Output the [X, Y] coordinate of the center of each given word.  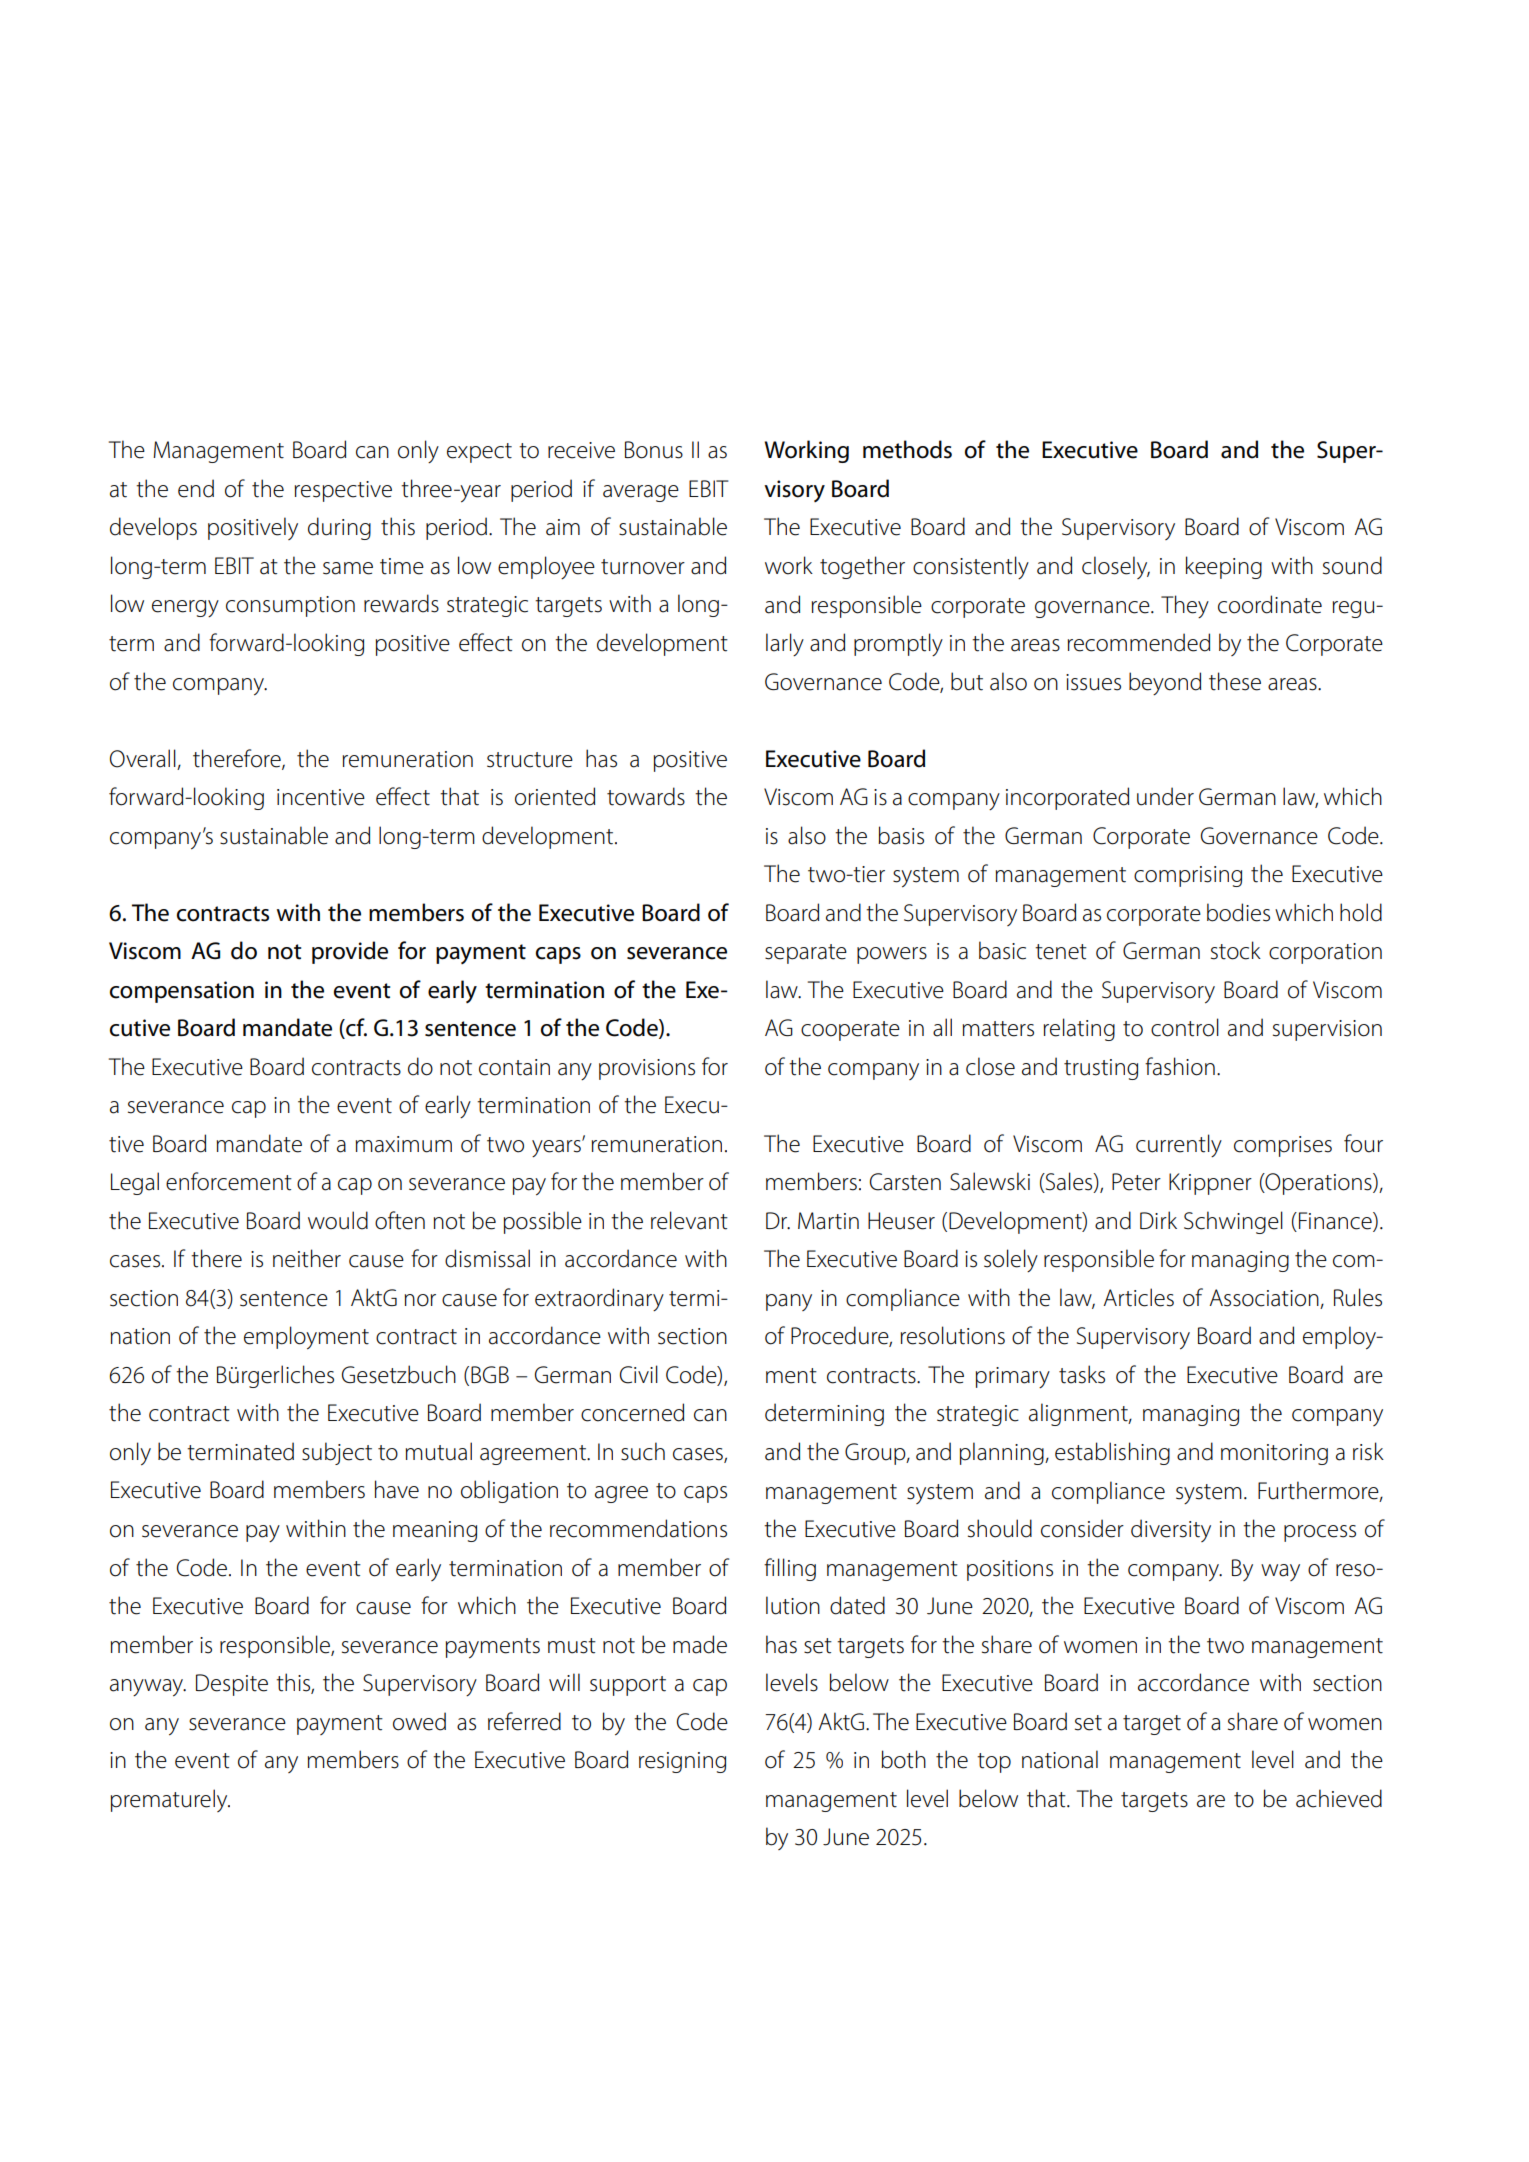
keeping [1224, 567]
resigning [682, 1762]
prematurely [170, 1800]
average [641, 493]
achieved [1339, 1798]
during [339, 528]
